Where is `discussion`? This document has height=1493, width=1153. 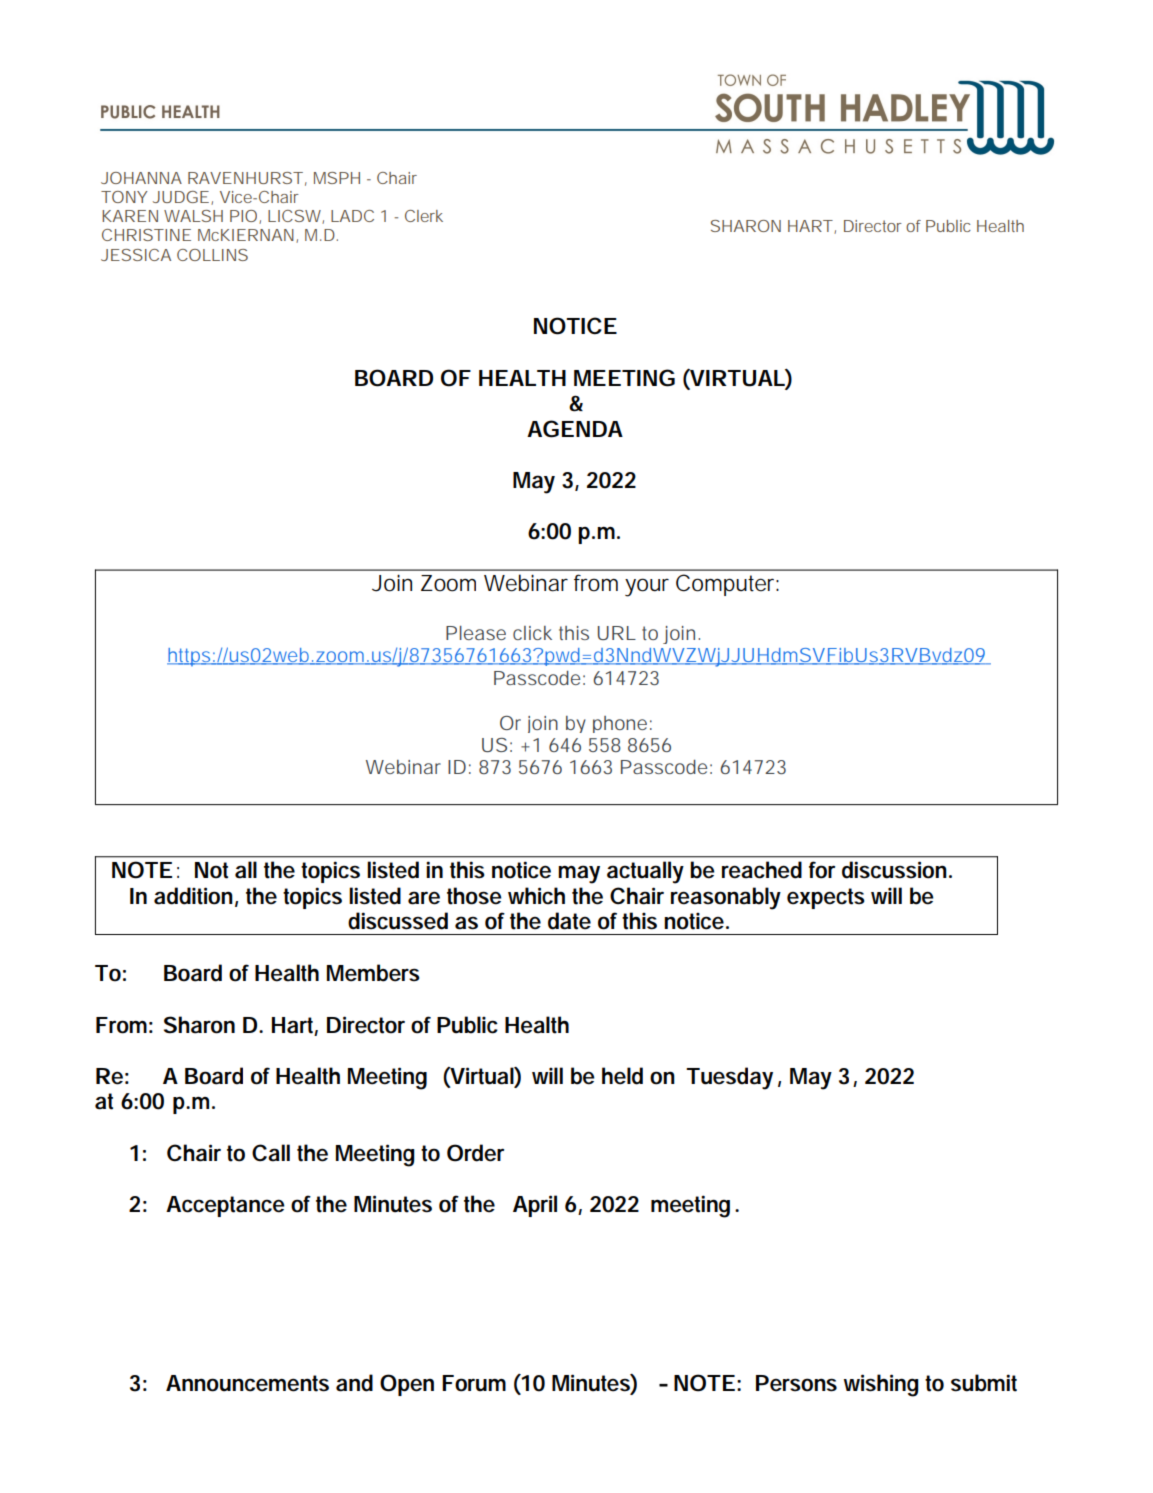
discussion is located at coordinates (894, 870).
